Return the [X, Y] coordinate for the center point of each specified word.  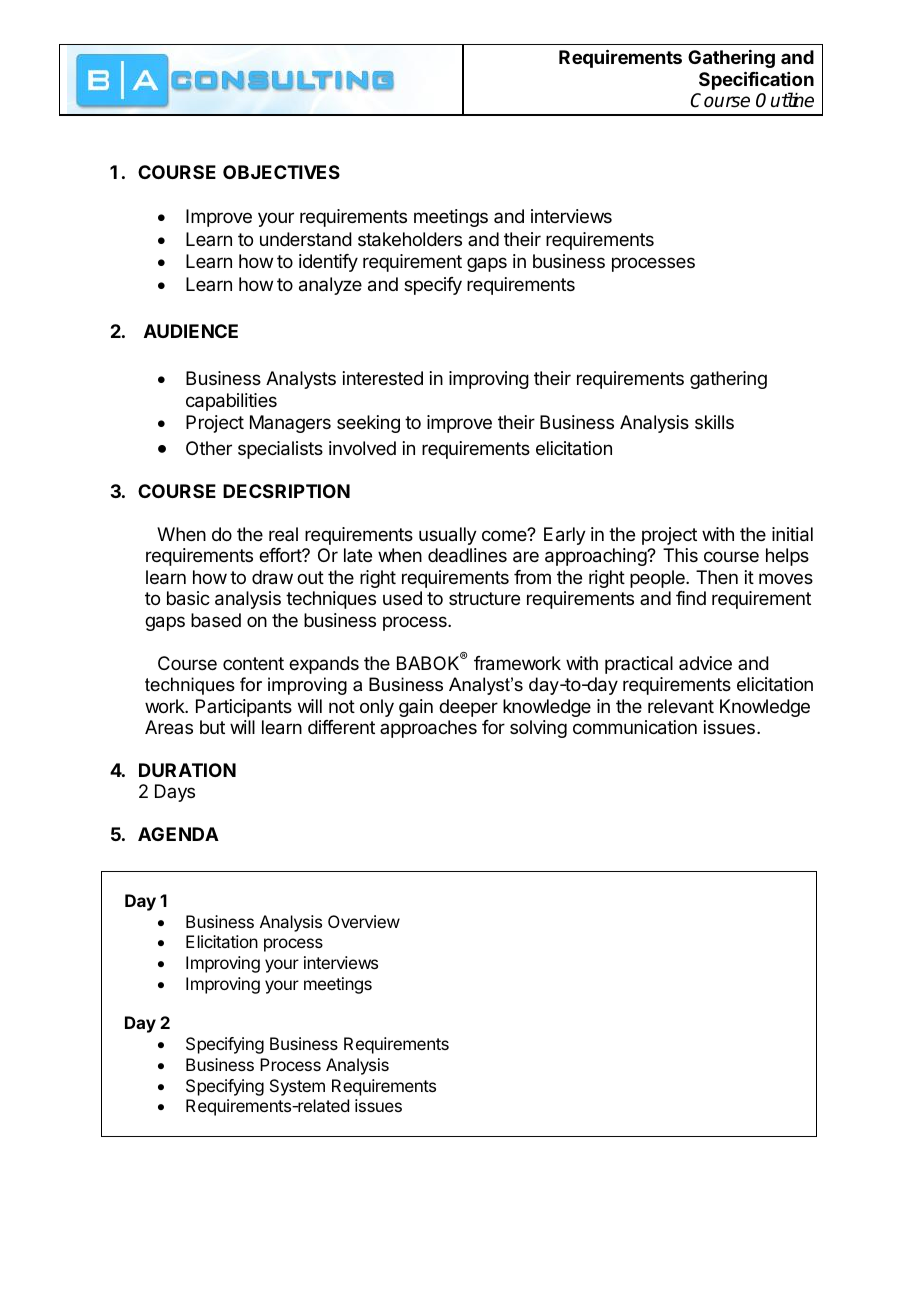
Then [717, 577]
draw [272, 577]
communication [635, 727]
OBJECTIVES [281, 172]
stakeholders [410, 239]
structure [484, 598]
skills [714, 422]
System [297, 1087]
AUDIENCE [191, 331]
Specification [756, 80]
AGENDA [178, 834]
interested [383, 378]
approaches [428, 729]
